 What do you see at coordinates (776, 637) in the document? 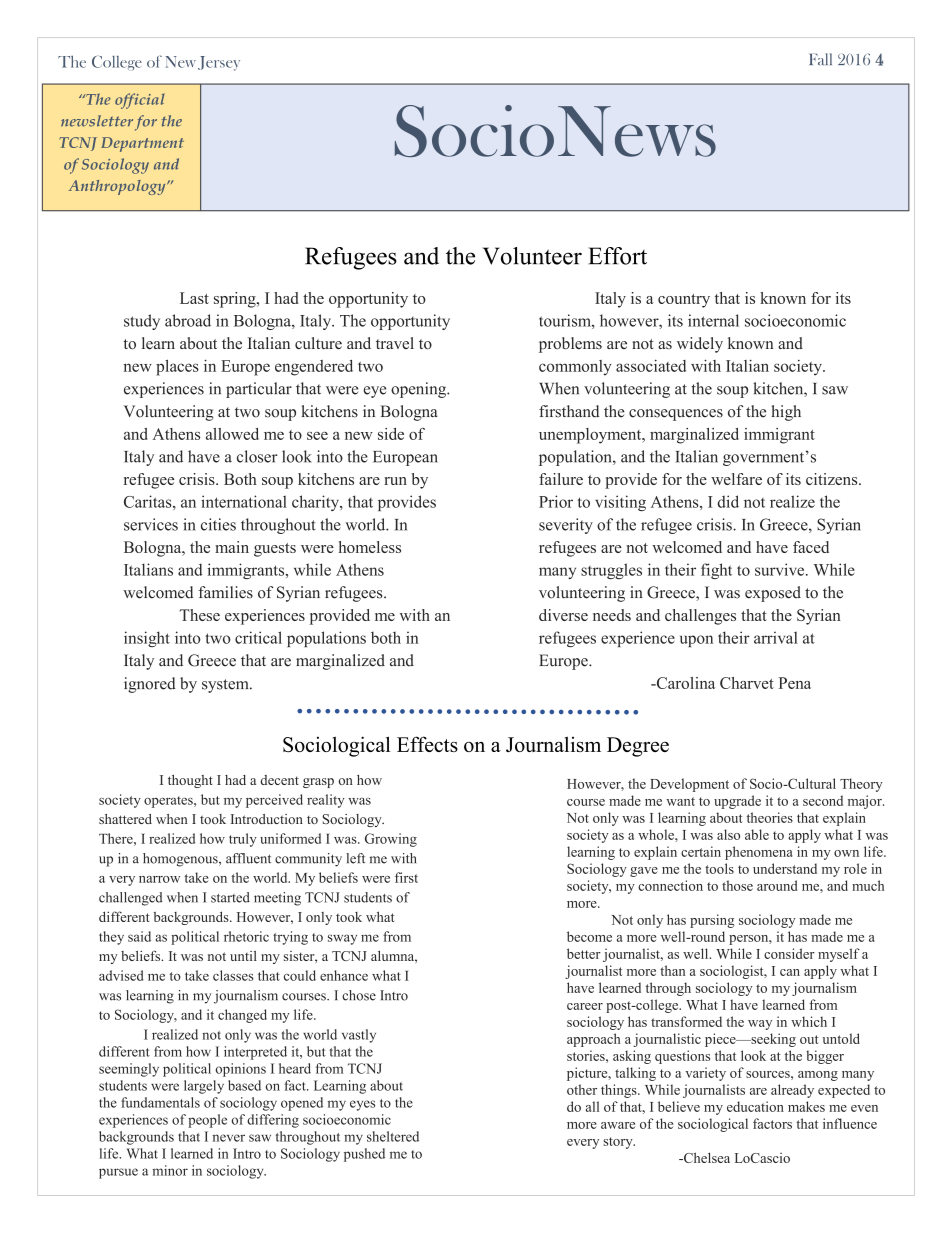
I see `arrival` at bounding box center [776, 637].
